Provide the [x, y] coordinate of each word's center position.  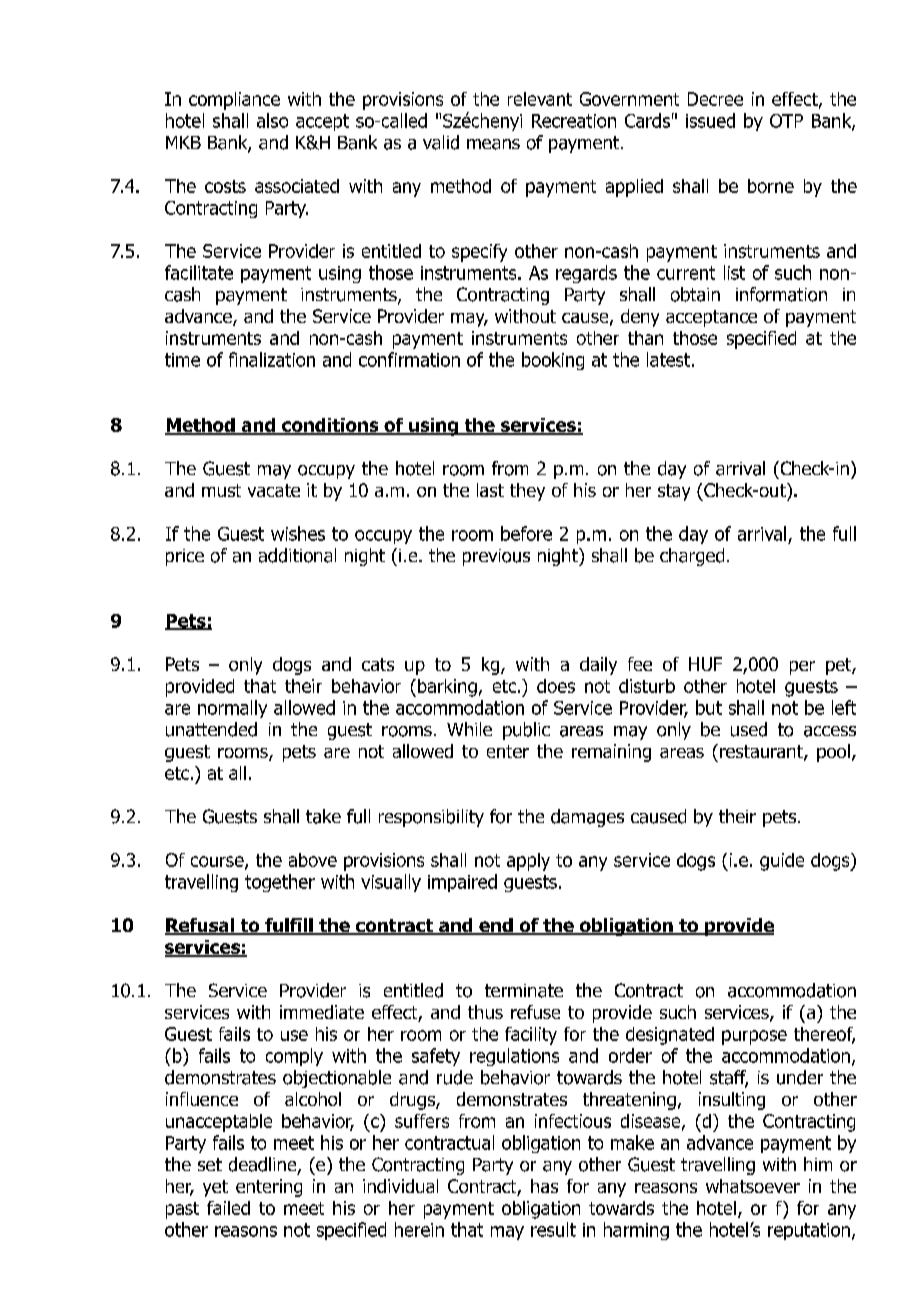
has [544, 1186]
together [280, 883]
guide [782, 862]
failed [228, 1208]
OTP [786, 121]
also [272, 120]
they [527, 492]
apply [528, 862]
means [493, 144]
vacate [274, 490]
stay [674, 492]
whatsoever [753, 1186]
